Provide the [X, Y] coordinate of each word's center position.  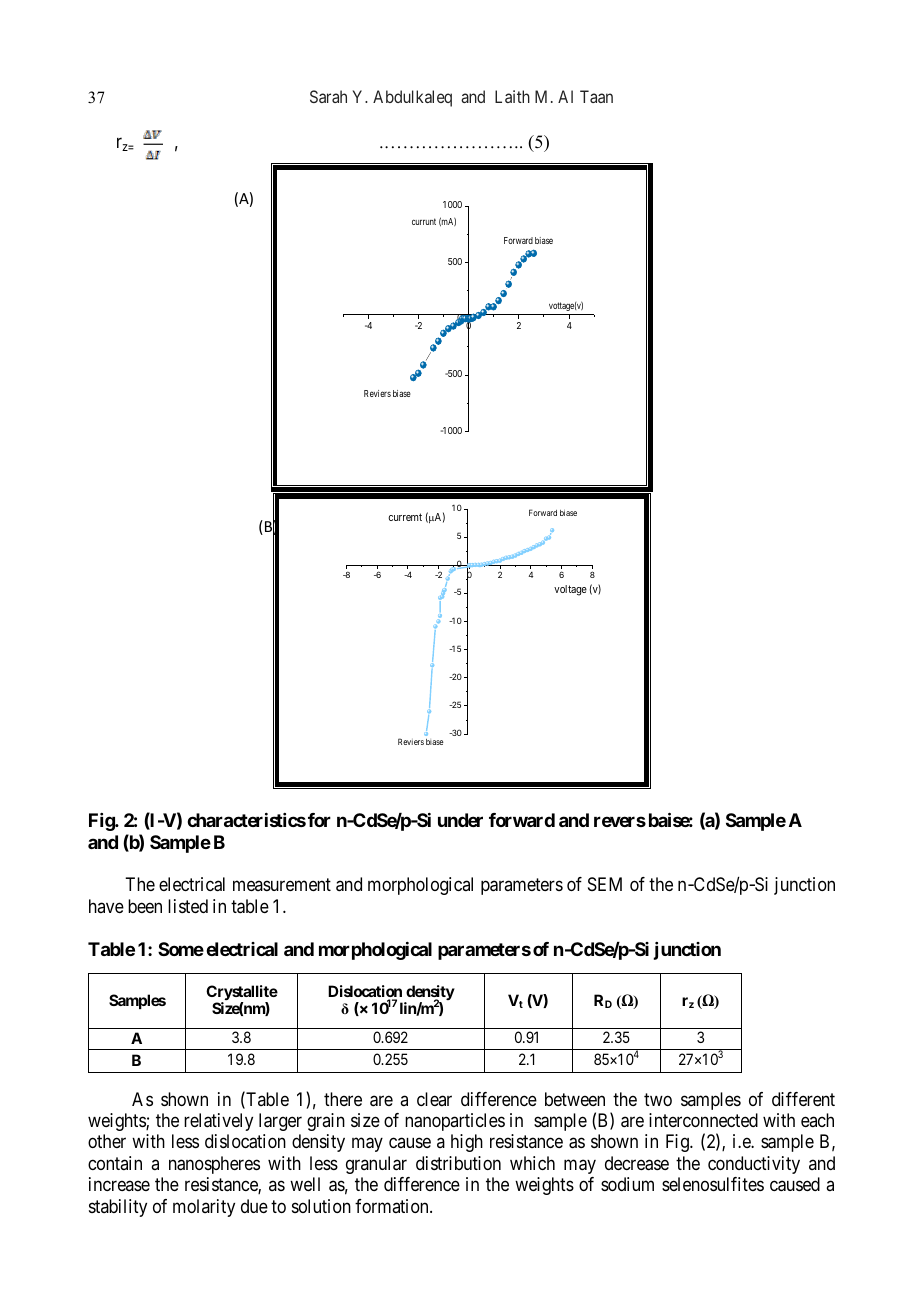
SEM [605, 884]
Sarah [328, 96]
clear [434, 1099]
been [145, 906]
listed [188, 906]
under [460, 820]
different [803, 1099]
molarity [204, 1208]
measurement [282, 884]
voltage [570, 590]
